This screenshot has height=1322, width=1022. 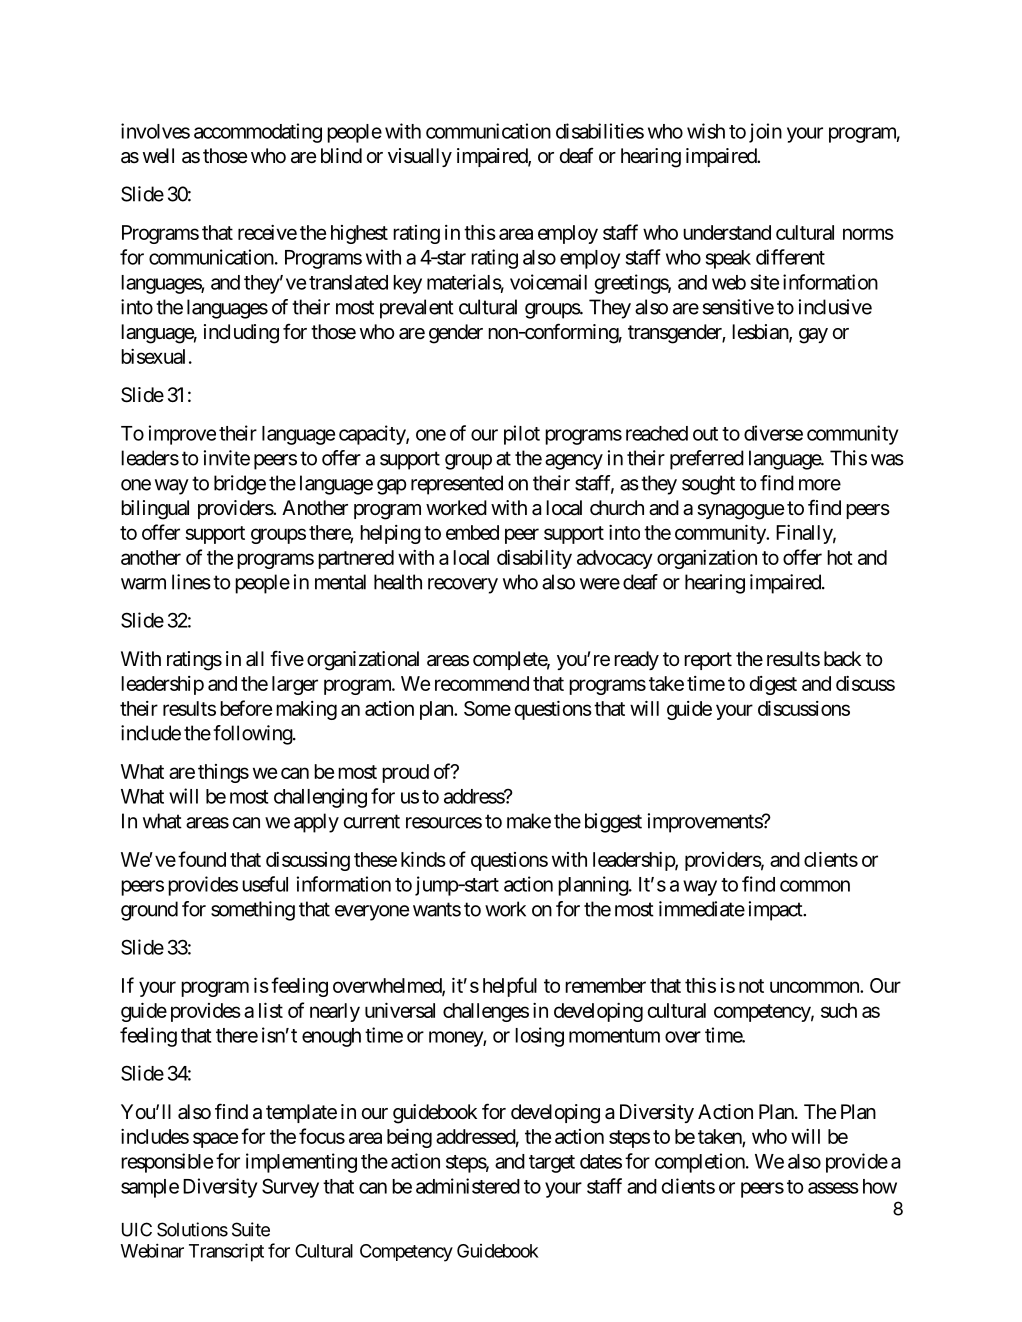 I want to click on digest, so click(x=773, y=685).
